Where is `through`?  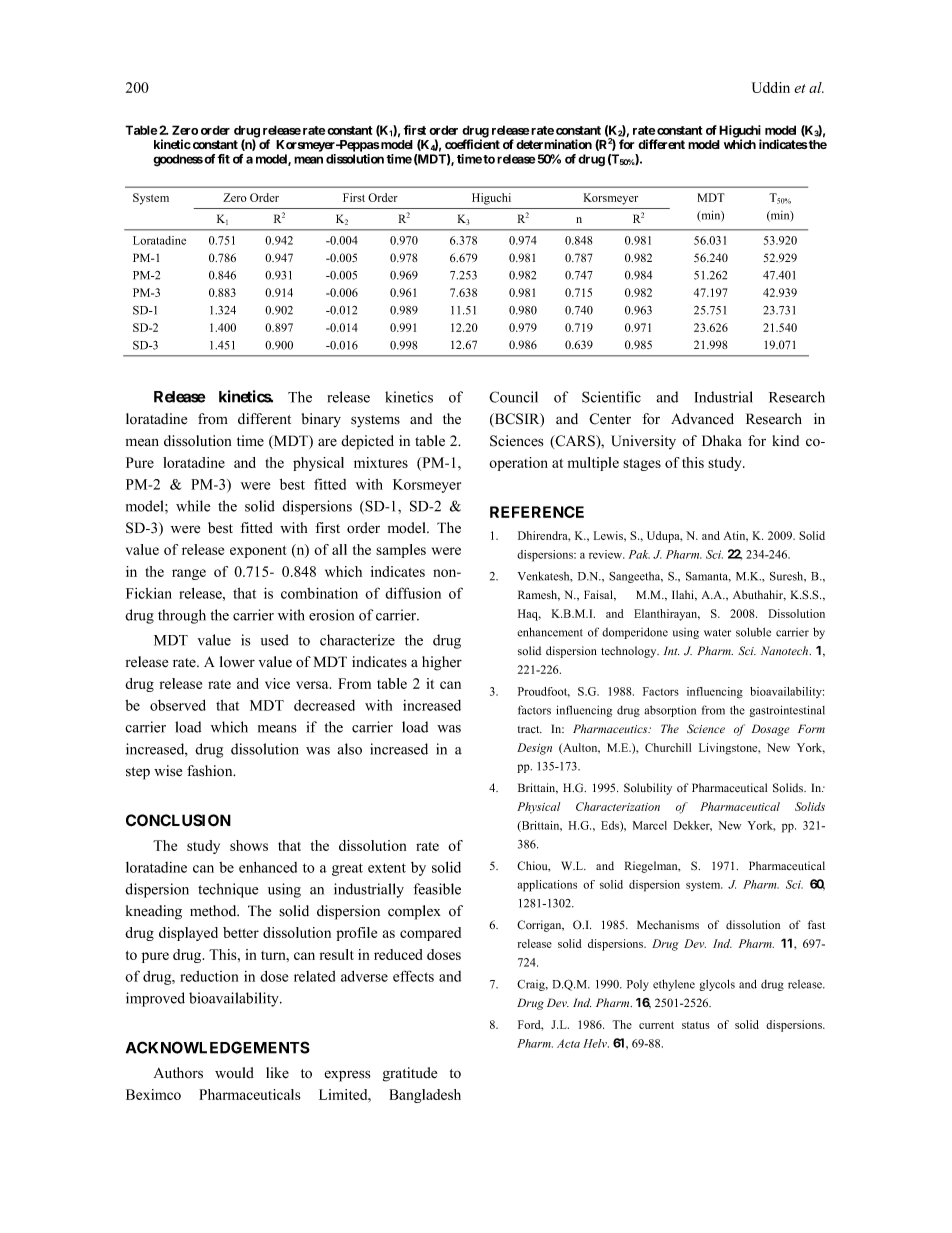 through is located at coordinates (182, 616).
